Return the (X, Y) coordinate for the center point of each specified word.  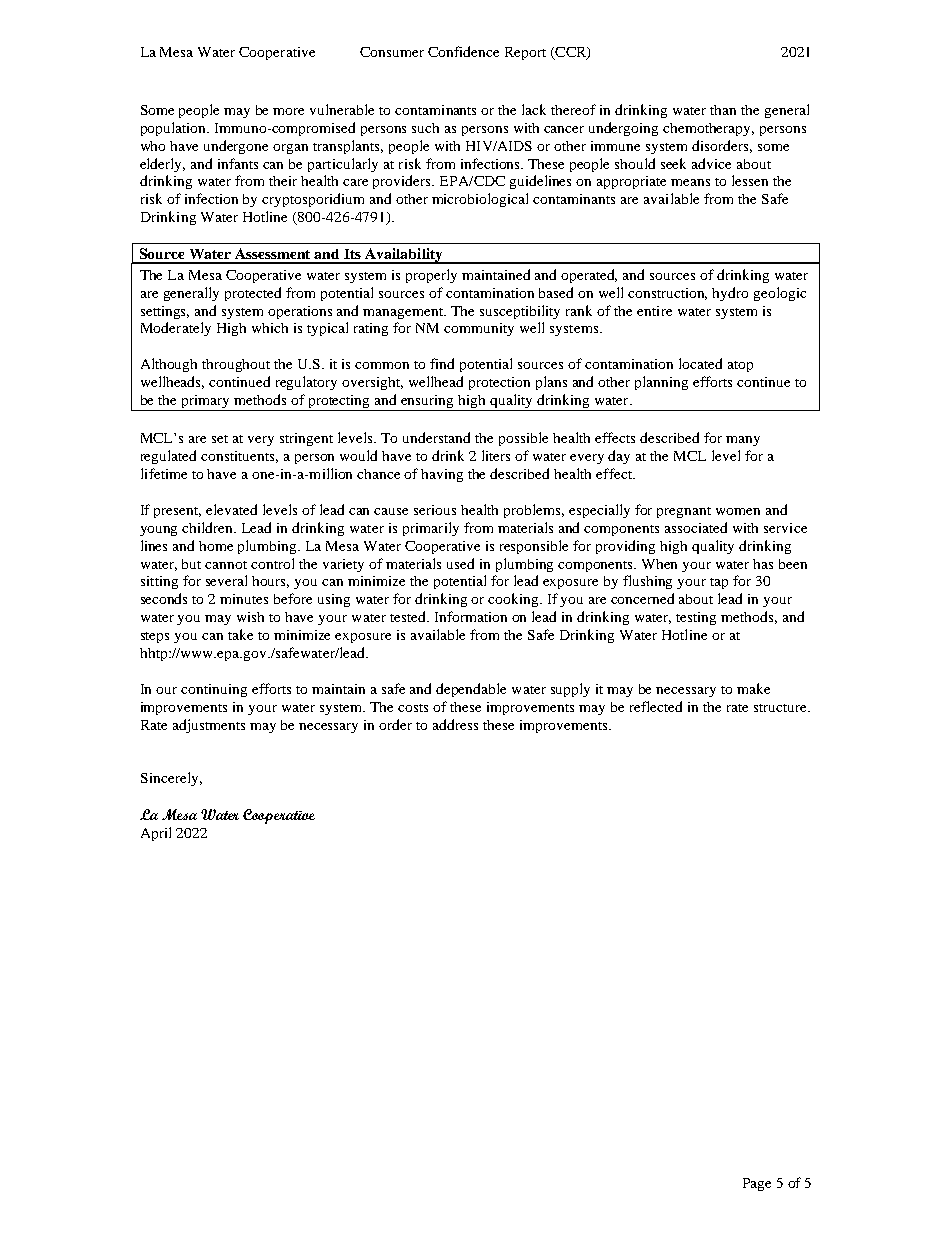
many (743, 441)
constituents (239, 457)
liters (496, 455)
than (723, 110)
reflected (656, 706)
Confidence (463, 51)
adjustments (209, 726)
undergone (236, 147)
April (156, 834)
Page (757, 1184)
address (455, 724)
